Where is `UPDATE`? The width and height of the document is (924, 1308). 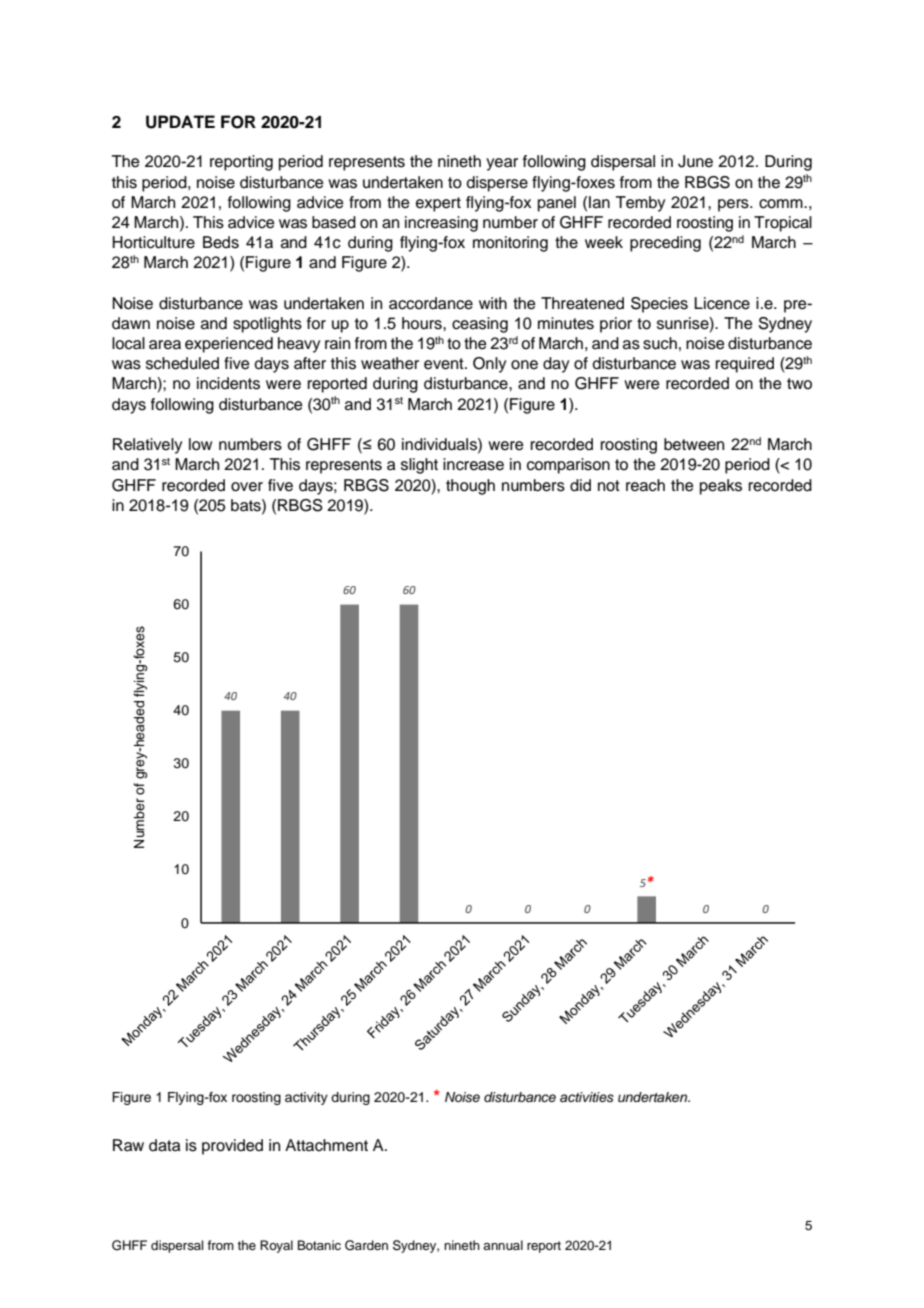 UPDATE is located at coordinates (180, 122).
